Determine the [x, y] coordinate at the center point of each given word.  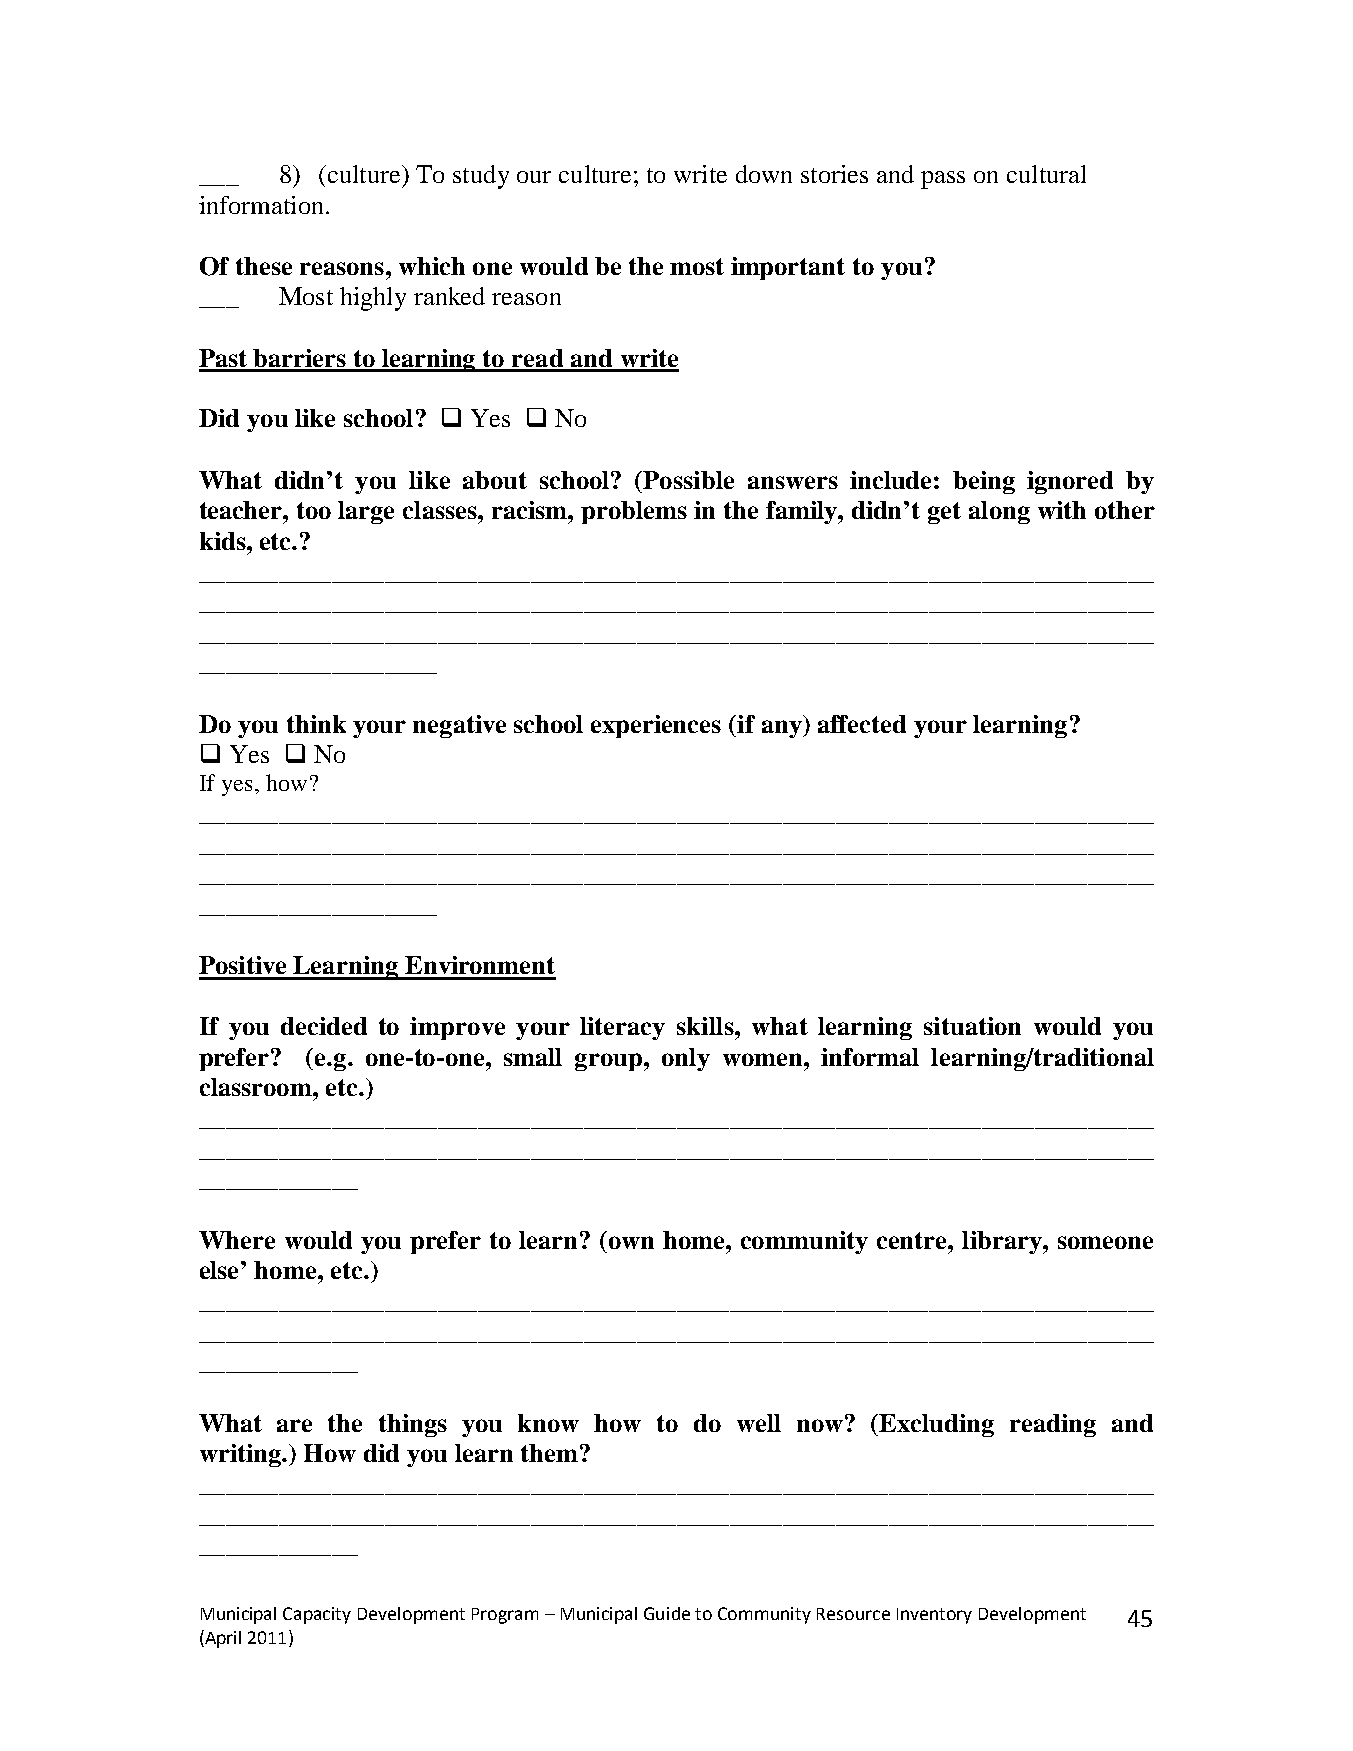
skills [706, 1026]
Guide [667, 1613]
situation [972, 1026]
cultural [1046, 174]
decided [324, 1026]
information [261, 205]
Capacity [317, 1615]
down [764, 174]
